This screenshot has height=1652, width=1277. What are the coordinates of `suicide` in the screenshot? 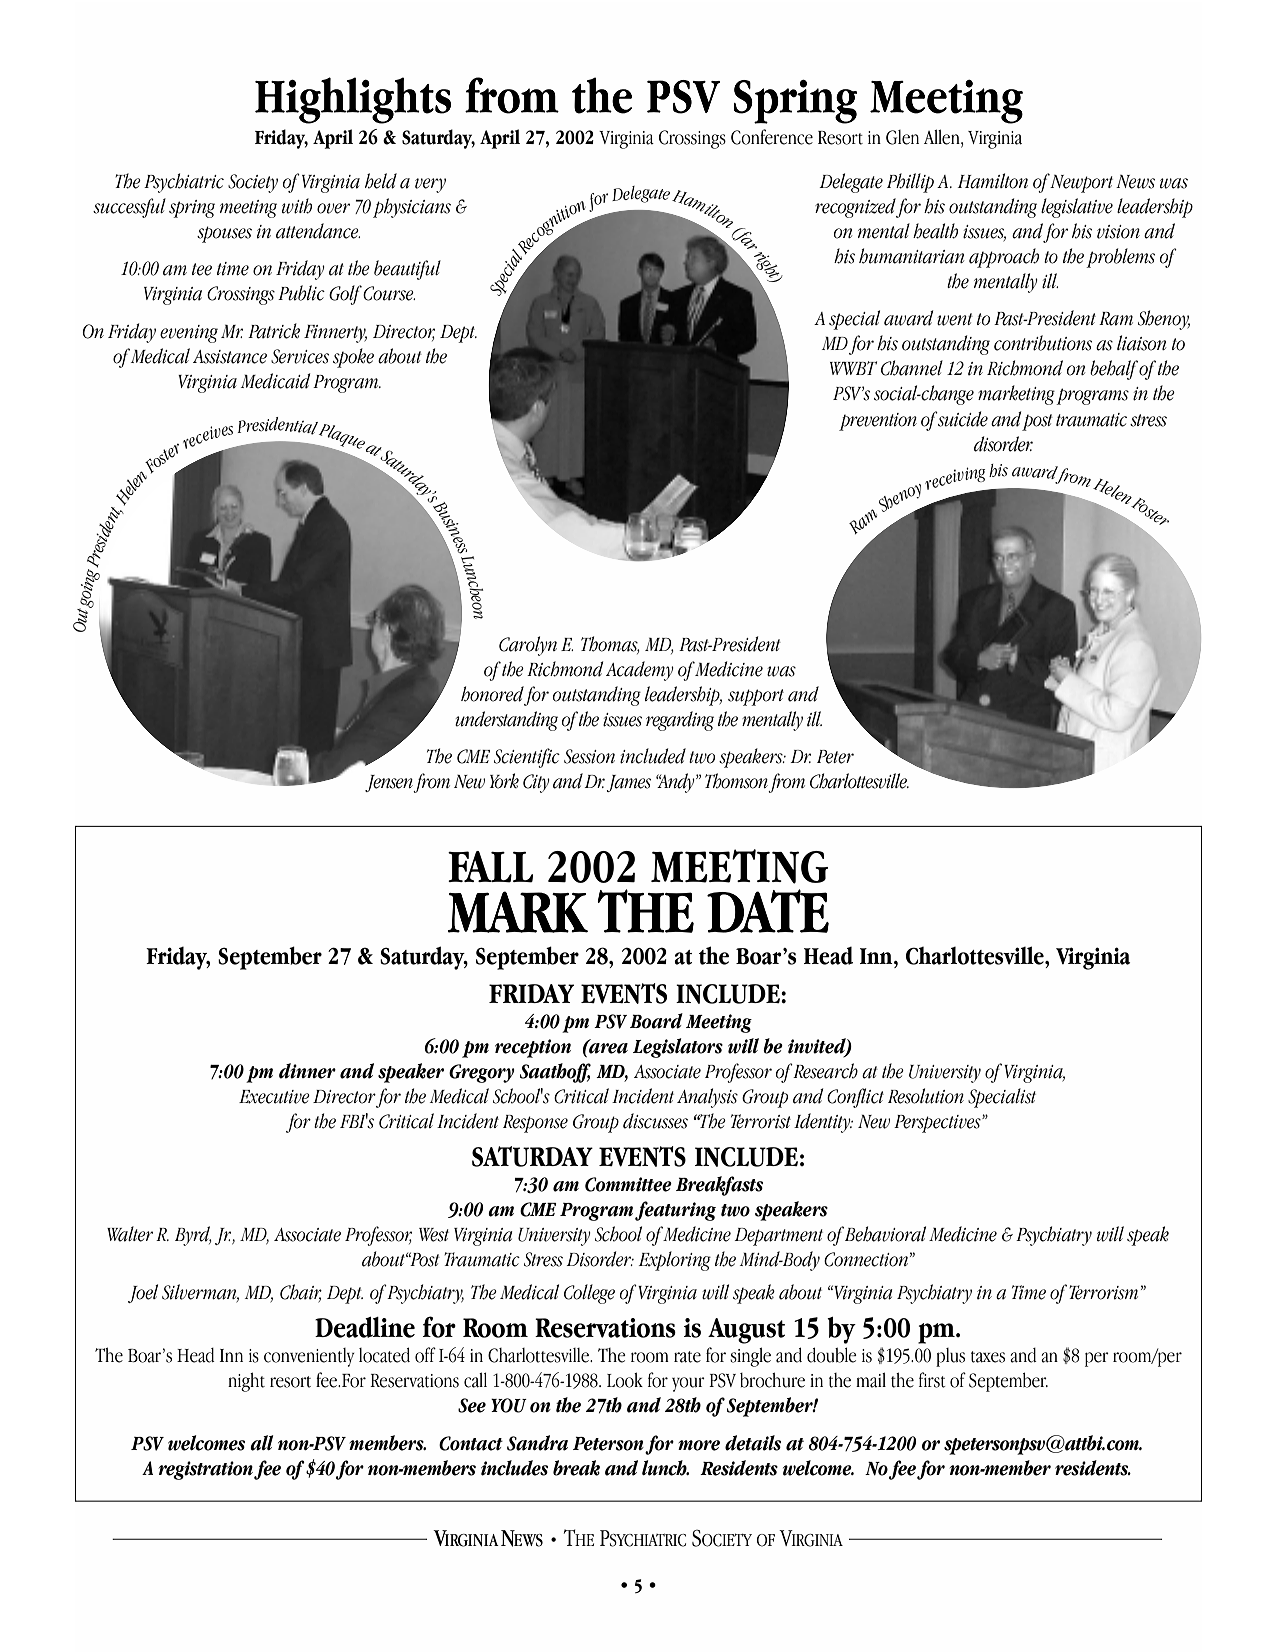 It's located at (962, 419).
